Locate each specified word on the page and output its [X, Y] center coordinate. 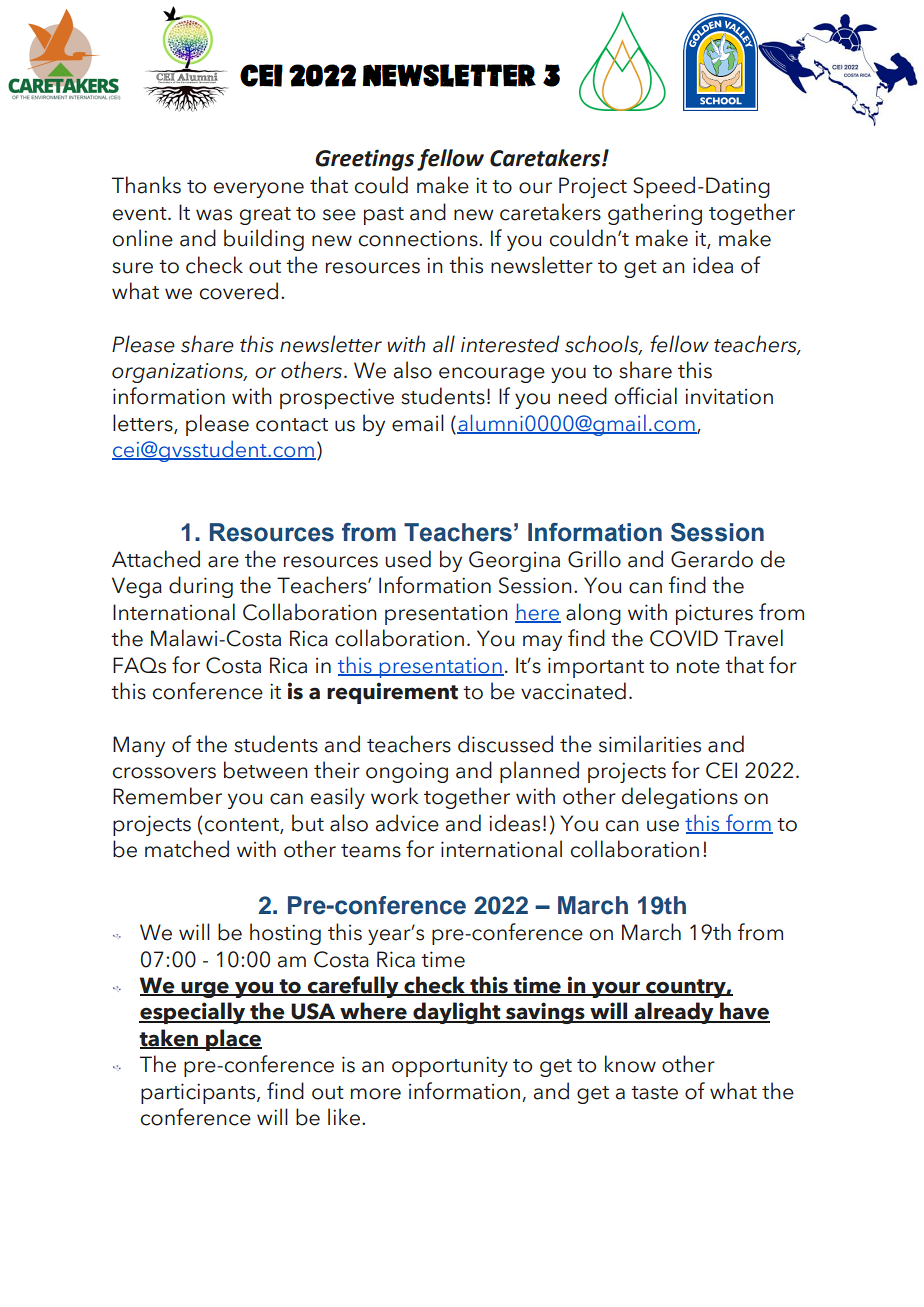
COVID [684, 638]
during [201, 587]
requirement [392, 693]
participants [199, 1093]
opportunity [450, 1066]
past [384, 216]
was [214, 215]
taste [654, 1093]
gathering [655, 214]
